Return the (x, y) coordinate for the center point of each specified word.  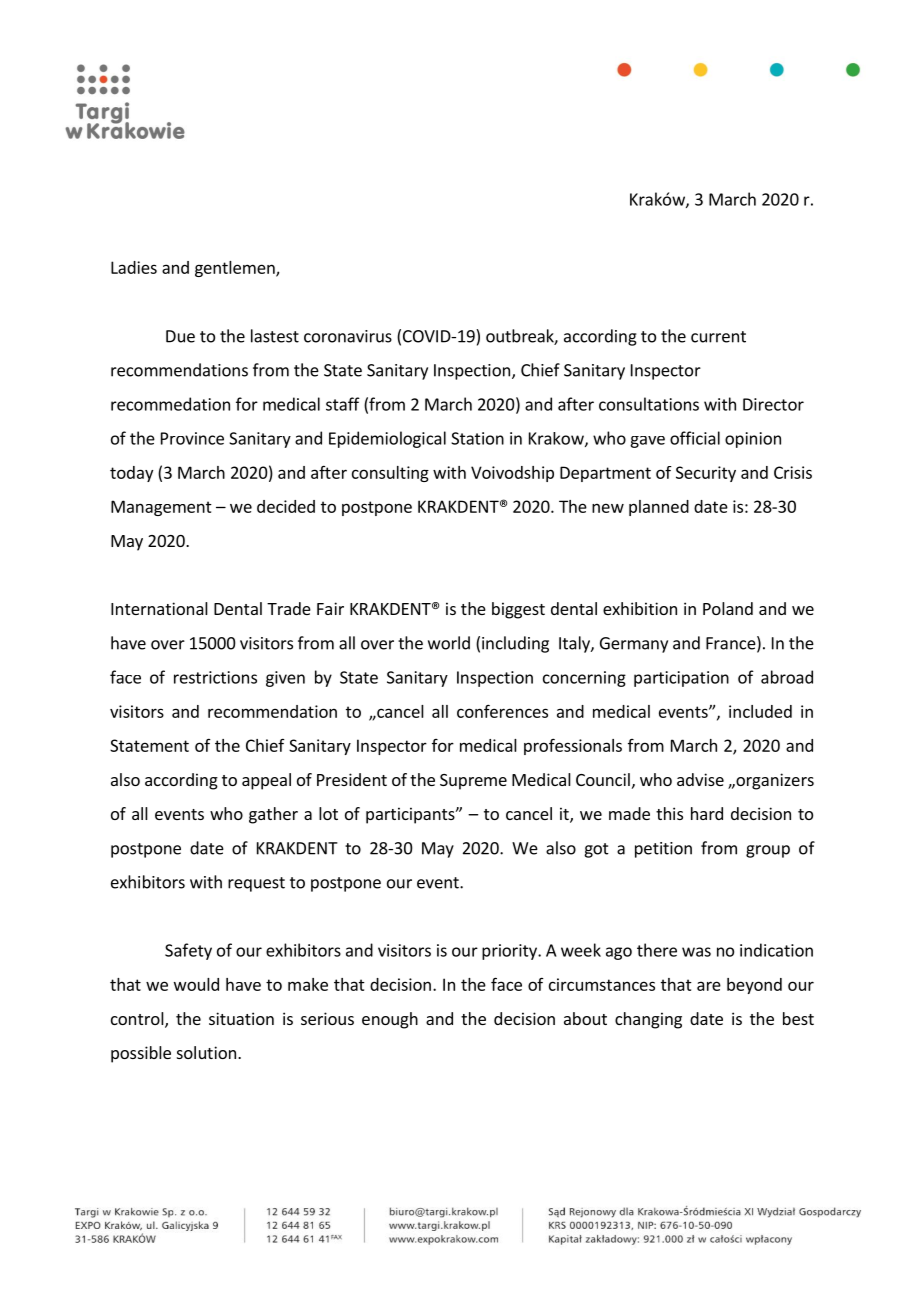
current (718, 337)
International (159, 608)
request (256, 884)
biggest (518, 610)
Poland (728, 608)
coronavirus (348, 336)
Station (477, 438)
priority (510, 952)
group (768, 851)
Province (192, 438)
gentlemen (236, 269)
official (695, 438)
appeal (266, 781)
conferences (502, 711)
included (760, 711)
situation (241, 1018)
